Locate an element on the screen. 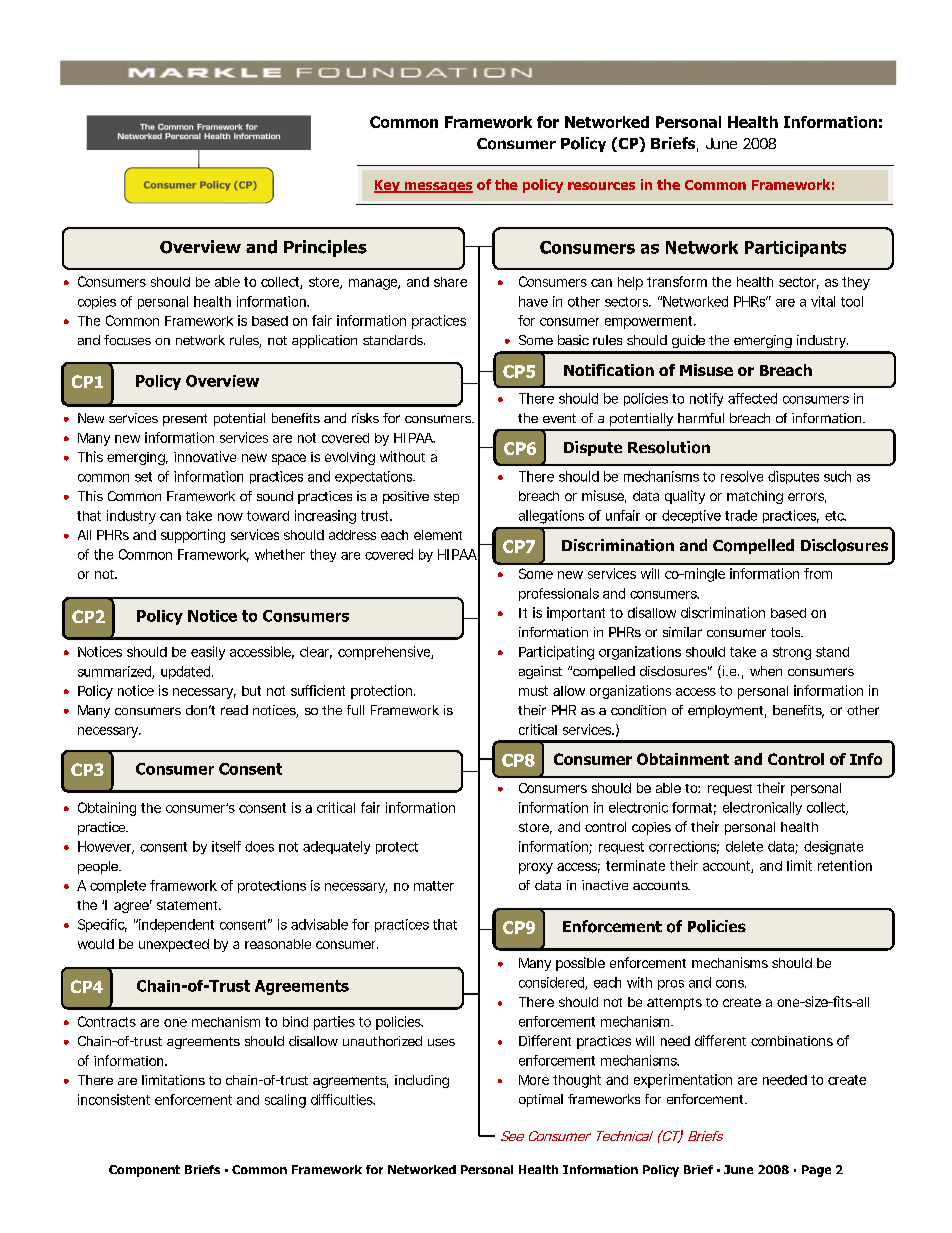 This screenshot has width=952, height=1233. messages is located at coordinates (437, 187).
